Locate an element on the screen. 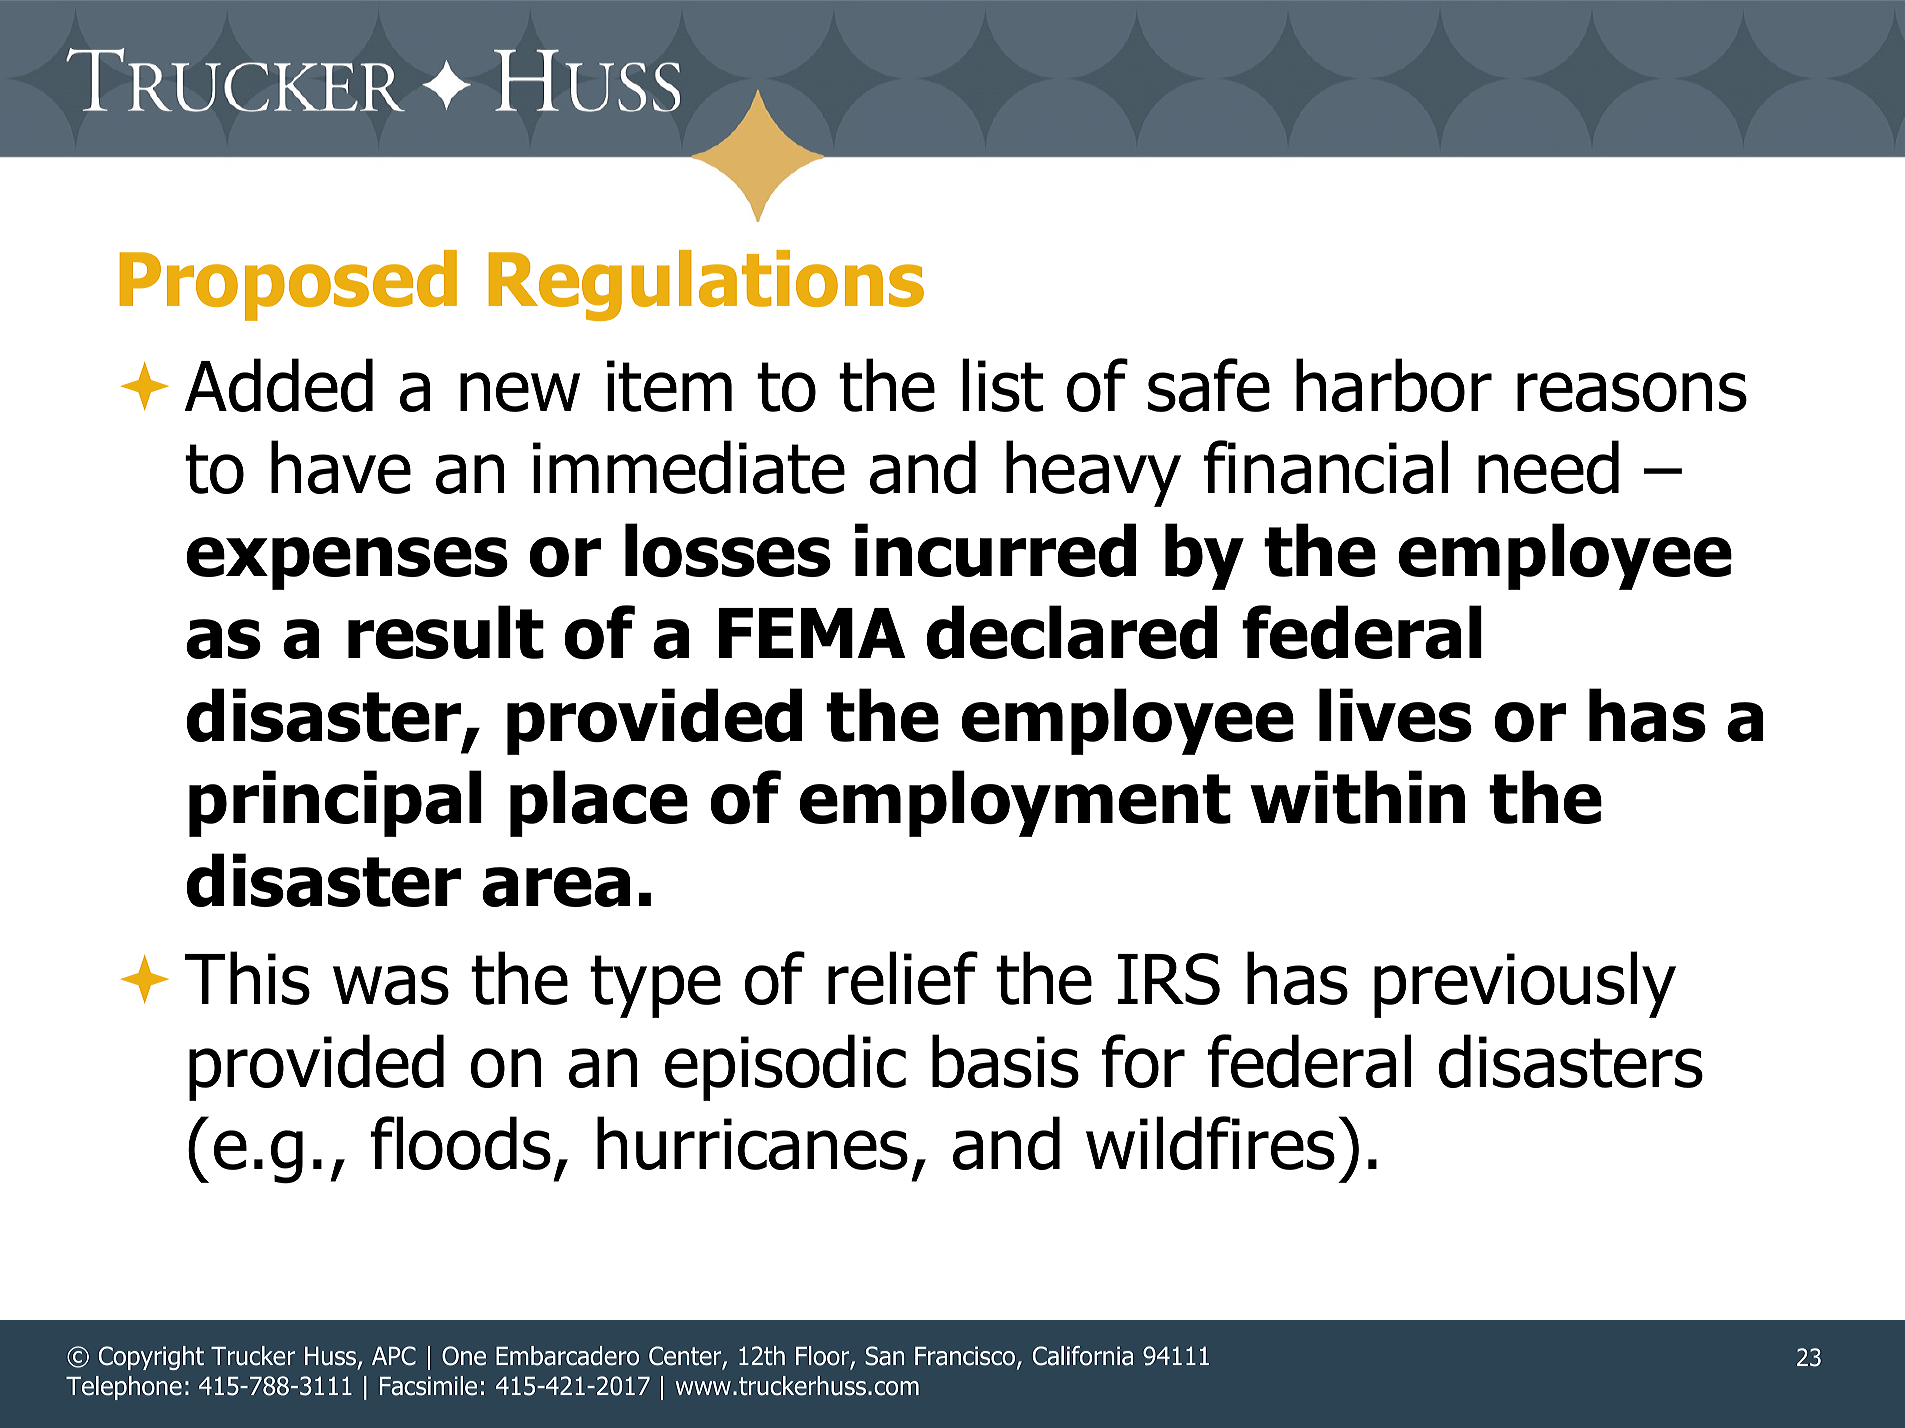  Regulations is located at coordinates (706, 285).
